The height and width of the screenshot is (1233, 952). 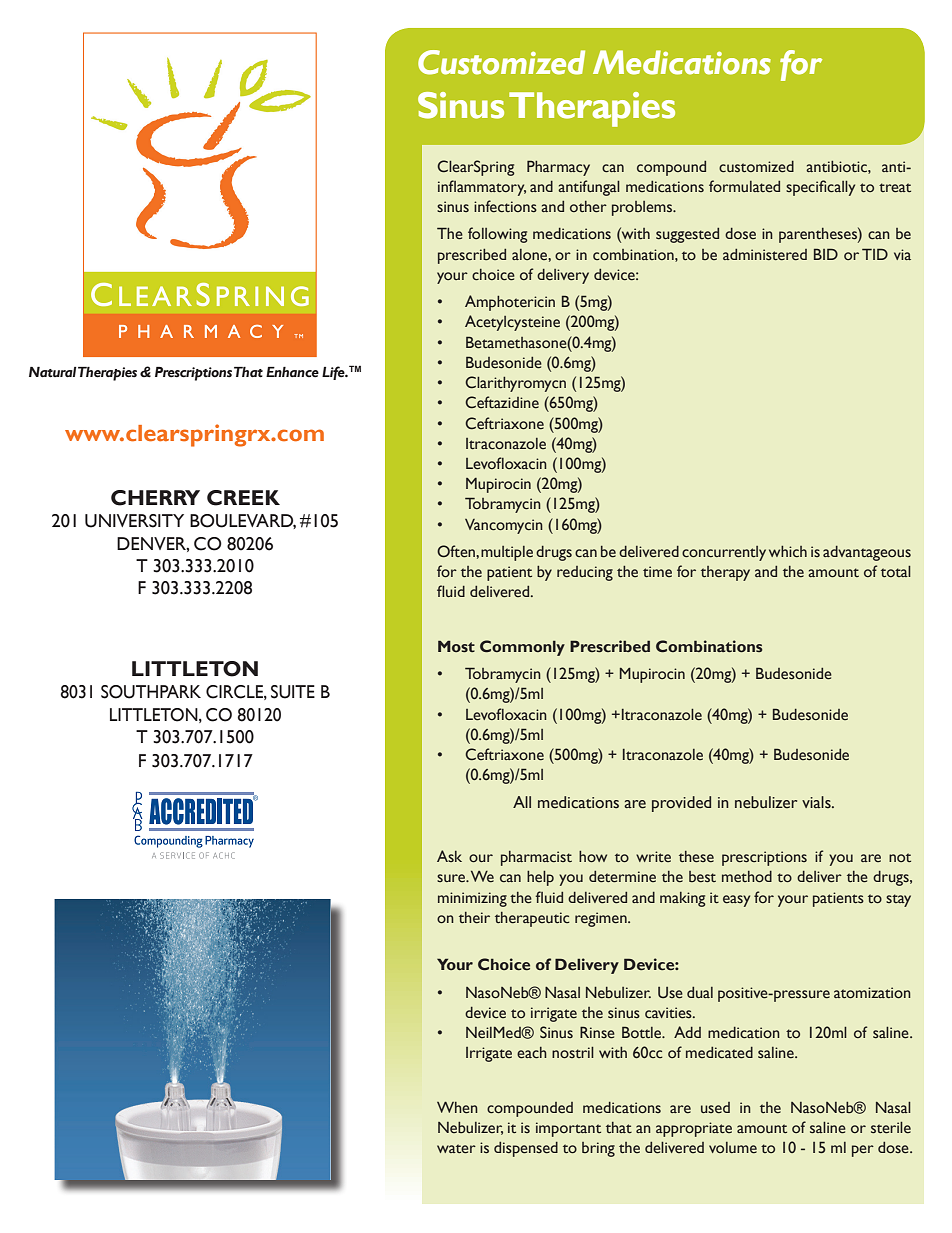 What do you see at coordinates (456, 646) in the screenshot?
I see `Most` at bounding box center [456, 646].
